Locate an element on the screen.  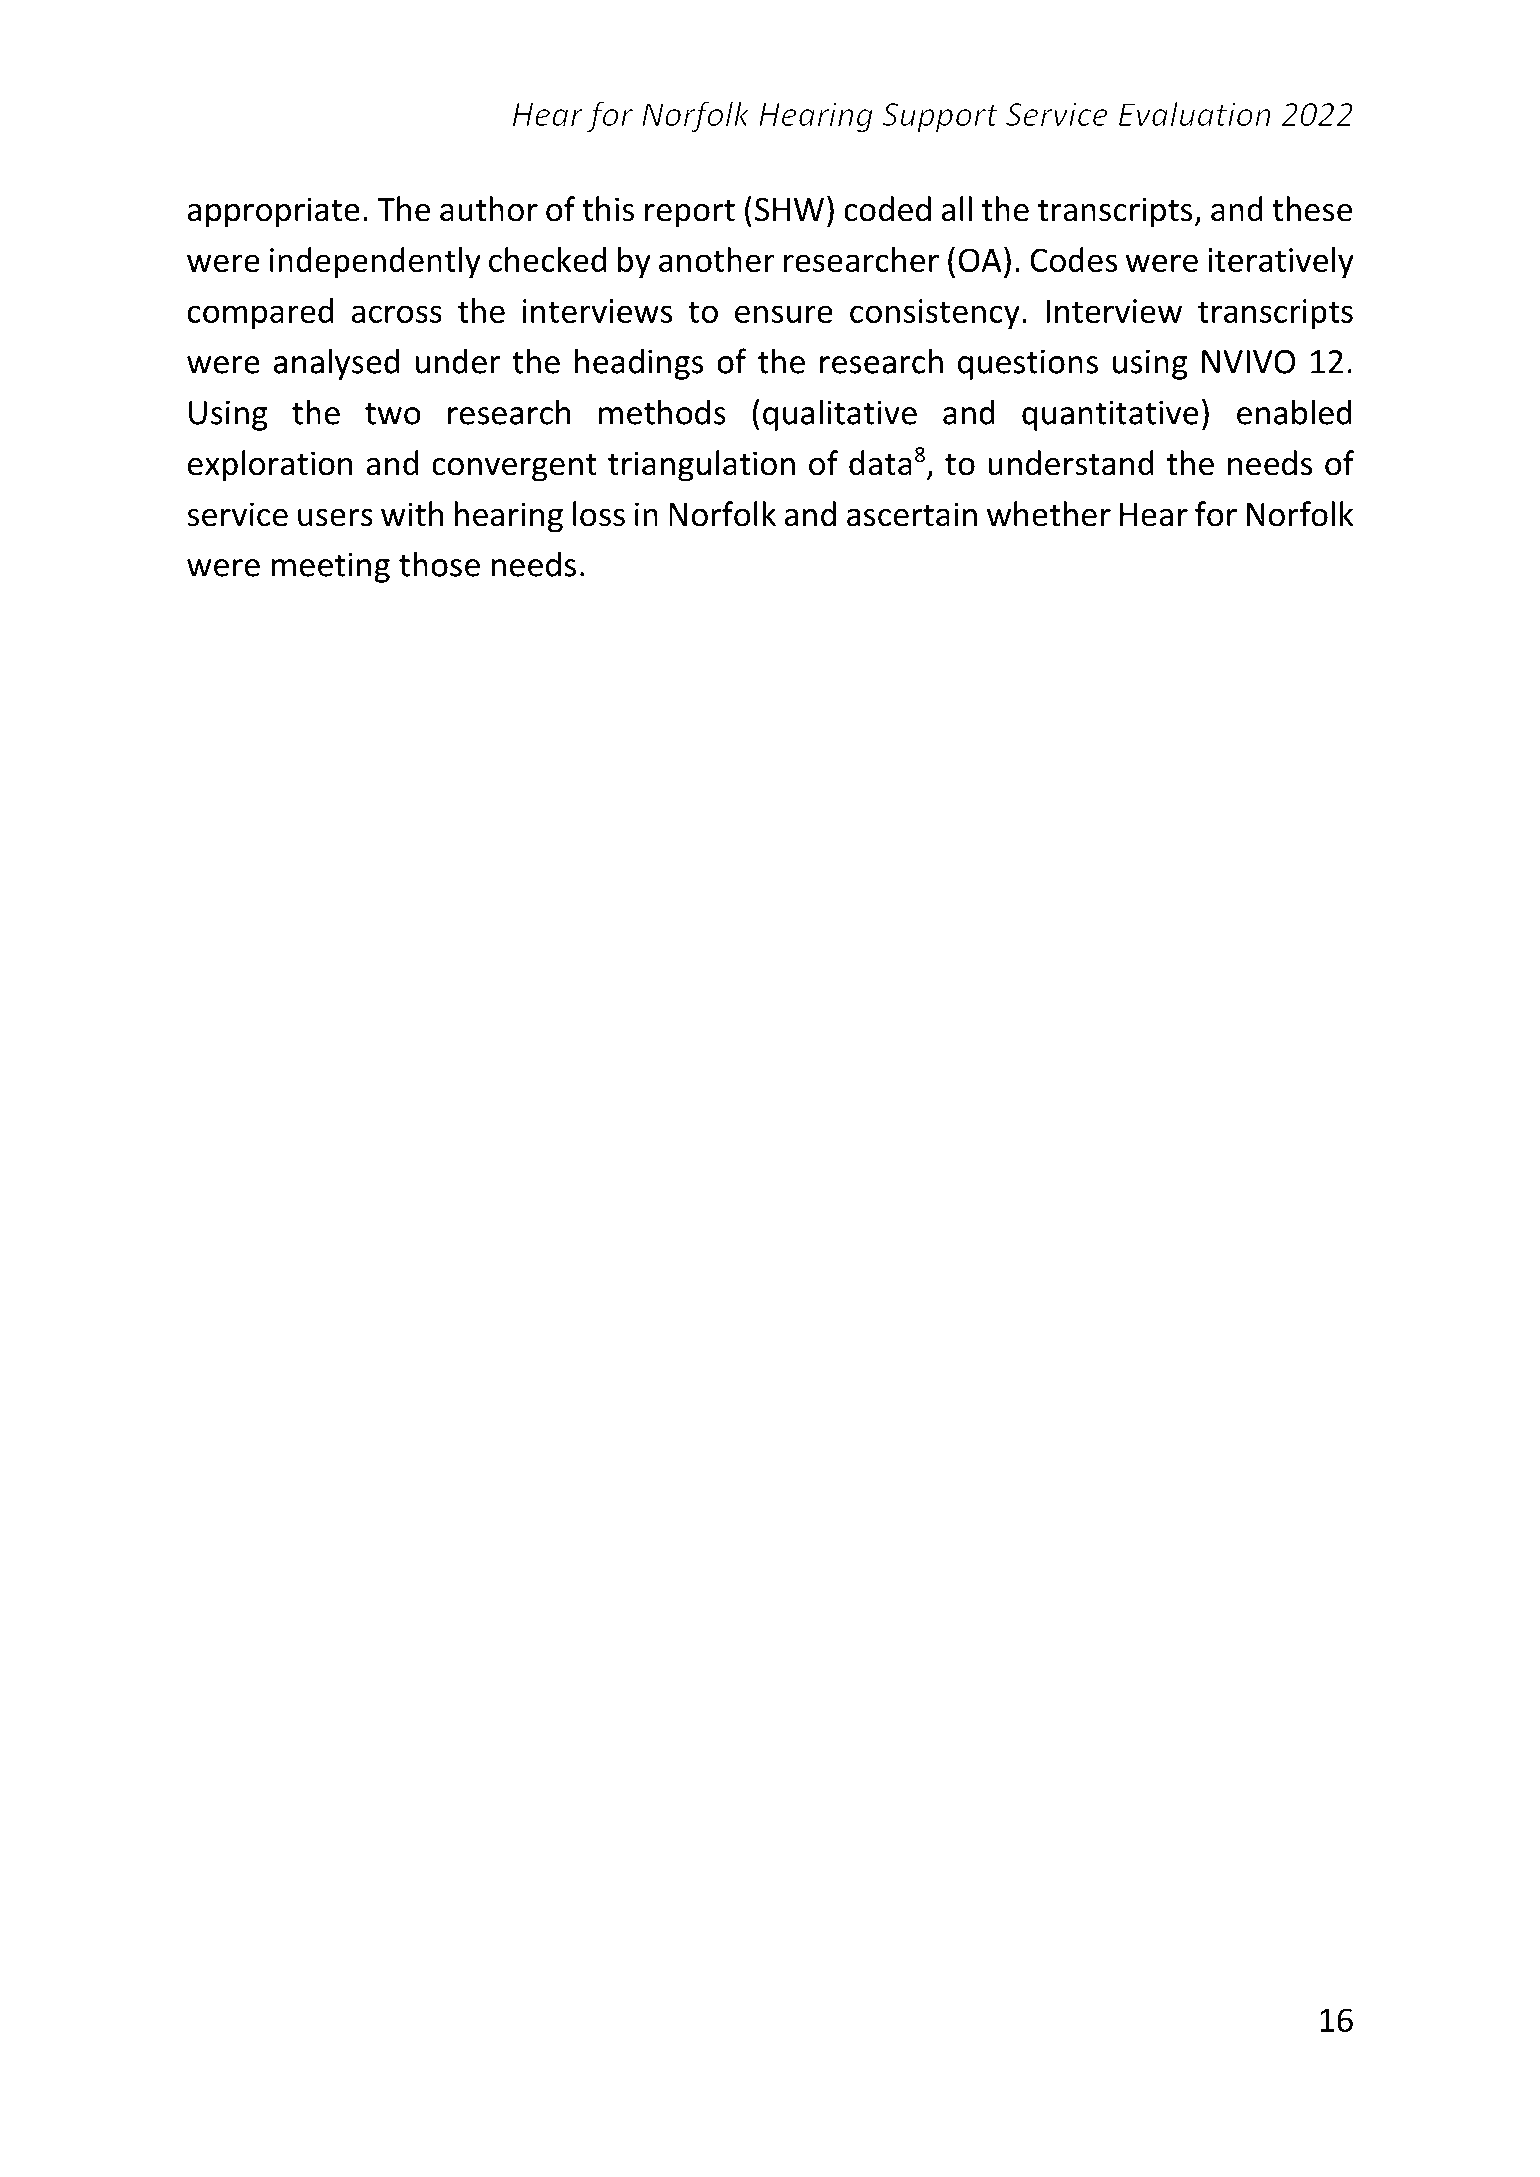
Evaluation is located at coordinates (1195, 113).
